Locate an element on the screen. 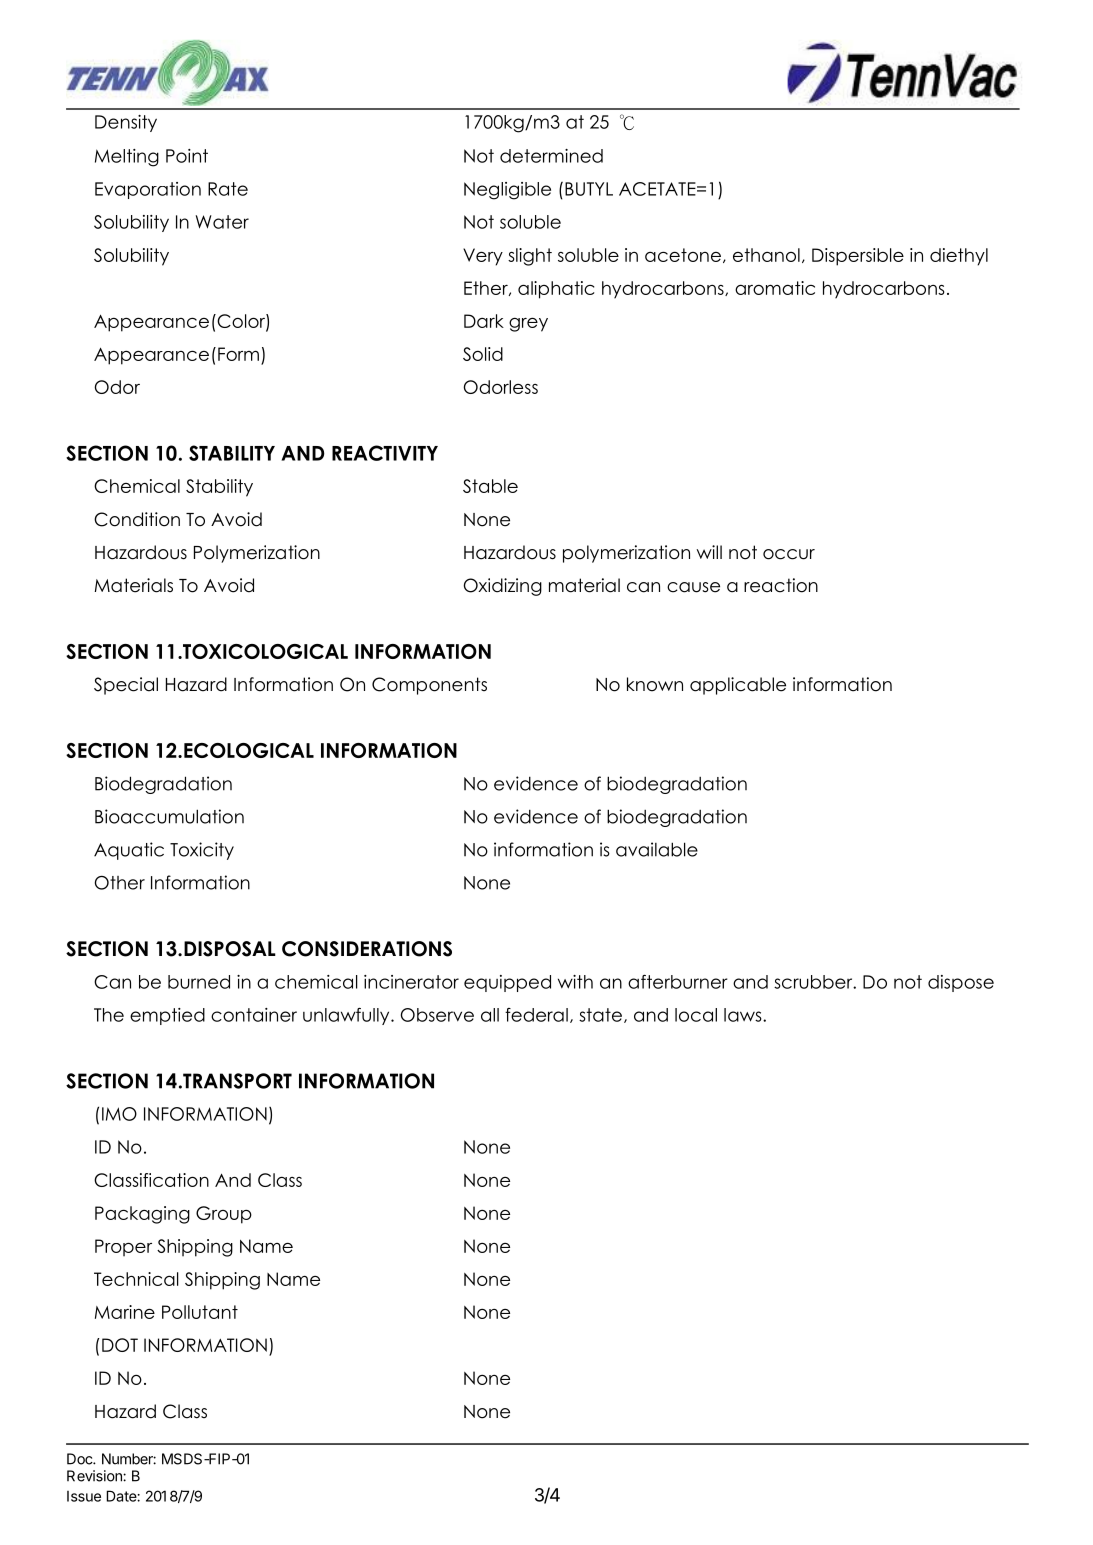  Condition is located at coordinates (137, 519).
